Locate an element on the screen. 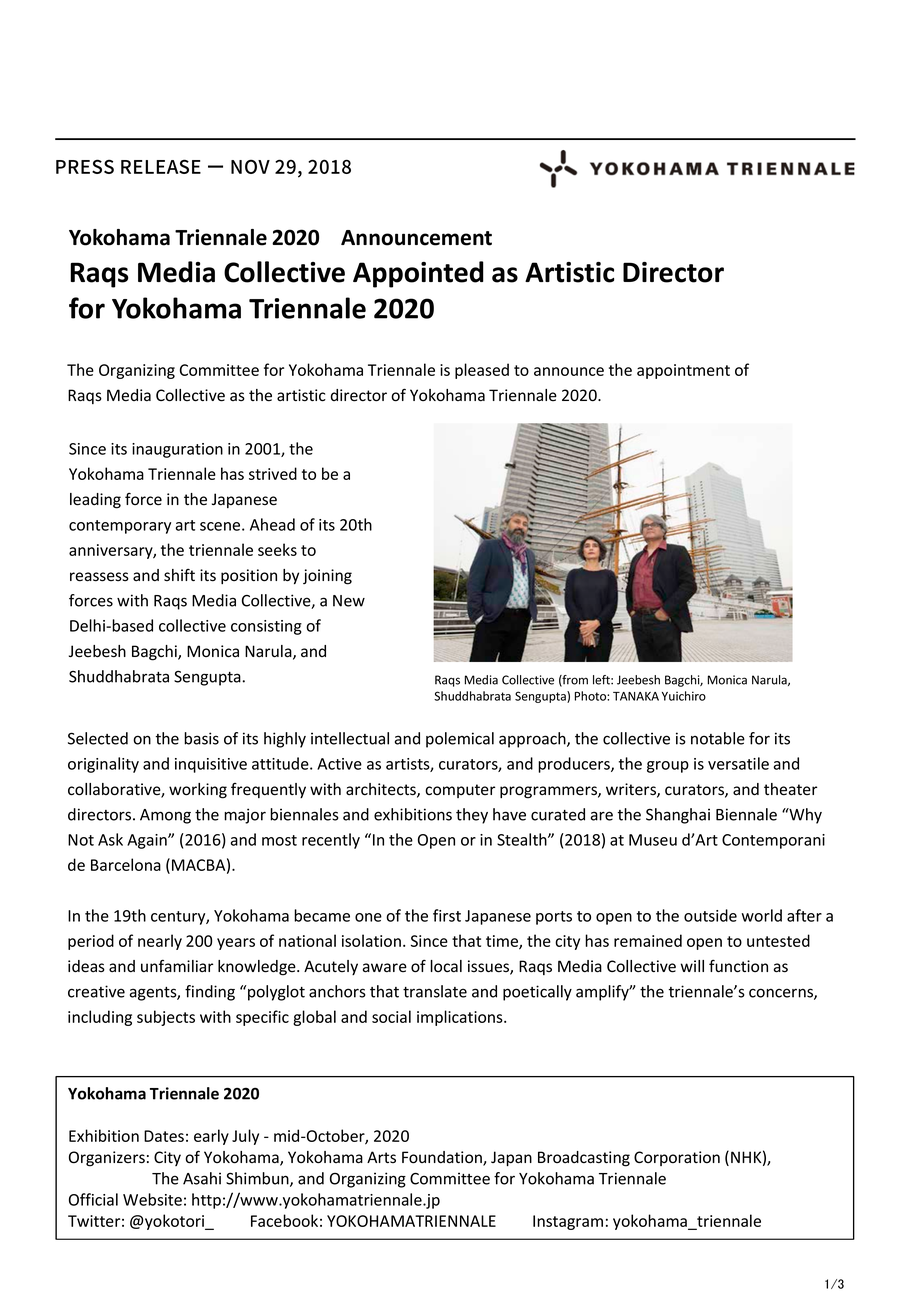 Image resolution: width=911 pixels, height=1316 pixels. unfamiliar is located at coordinates (177, 966).
